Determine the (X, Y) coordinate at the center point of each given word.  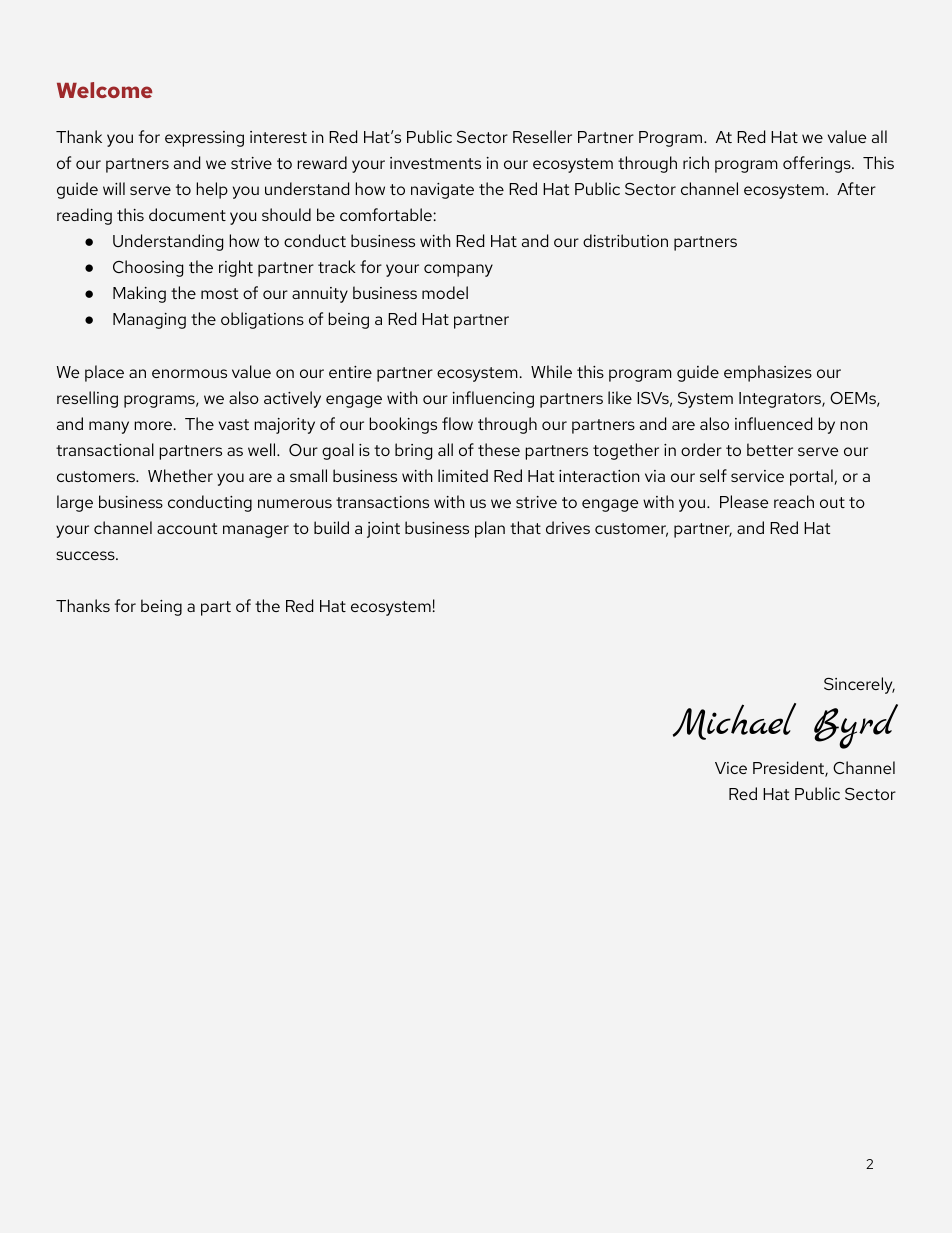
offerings (818, 164)
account (187, 528)
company (458, 270)
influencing (493, 399)
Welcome (105, 90)
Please (744, 501)
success (86, 555)
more (154, 425)
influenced (773, 423)
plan (490, 529)
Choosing (148, 268)
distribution (625, 240)
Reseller (542, 136)
